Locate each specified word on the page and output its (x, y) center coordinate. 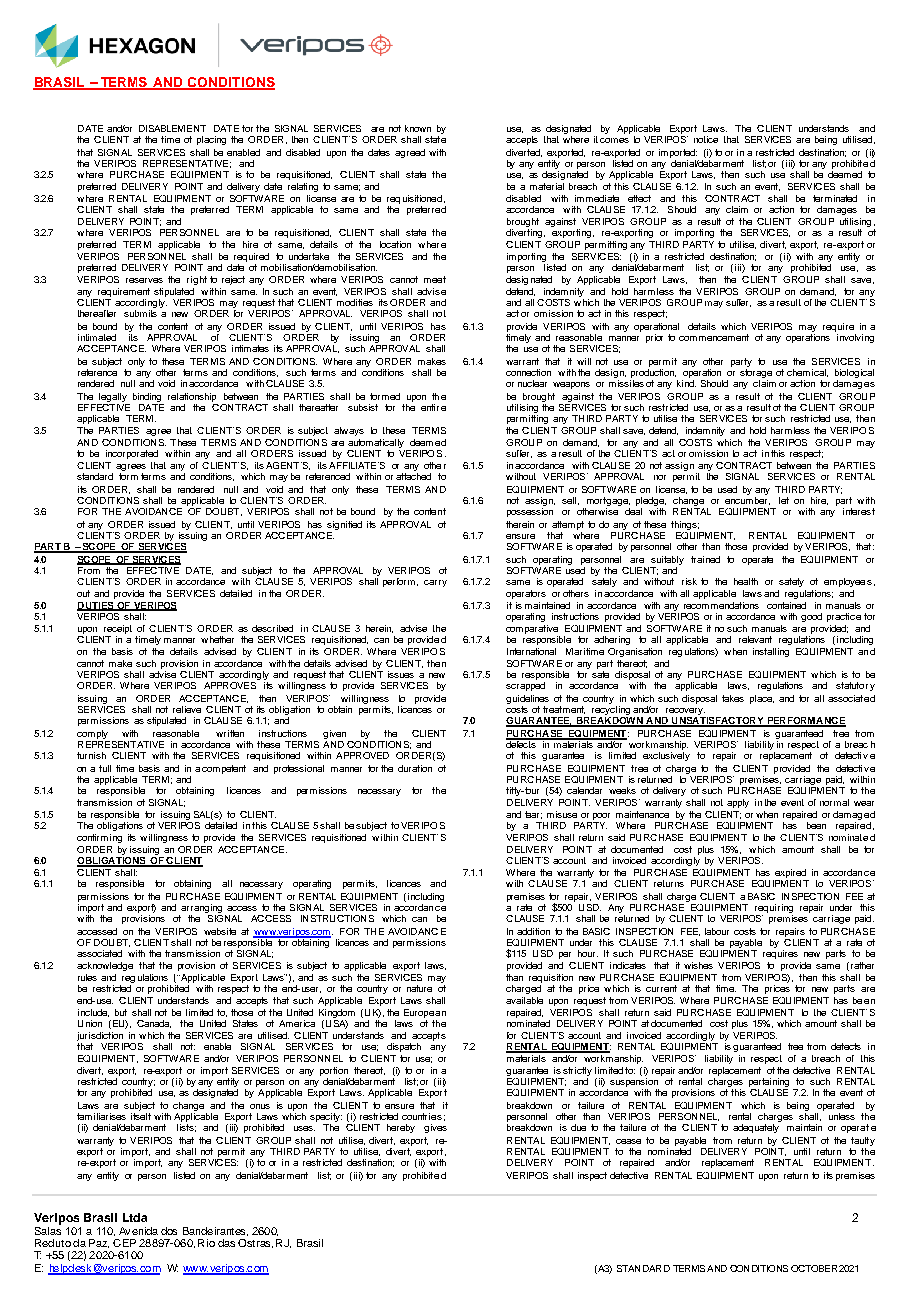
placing (211, 140)
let (784, 500)
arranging (200, 910)
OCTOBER (814, 1268)
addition (533, 931)
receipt (117, 631)
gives (435, 1128)
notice (706, 139)
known (418, 128)
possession (530, 512)
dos (169, 1231)
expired (791, 875)
